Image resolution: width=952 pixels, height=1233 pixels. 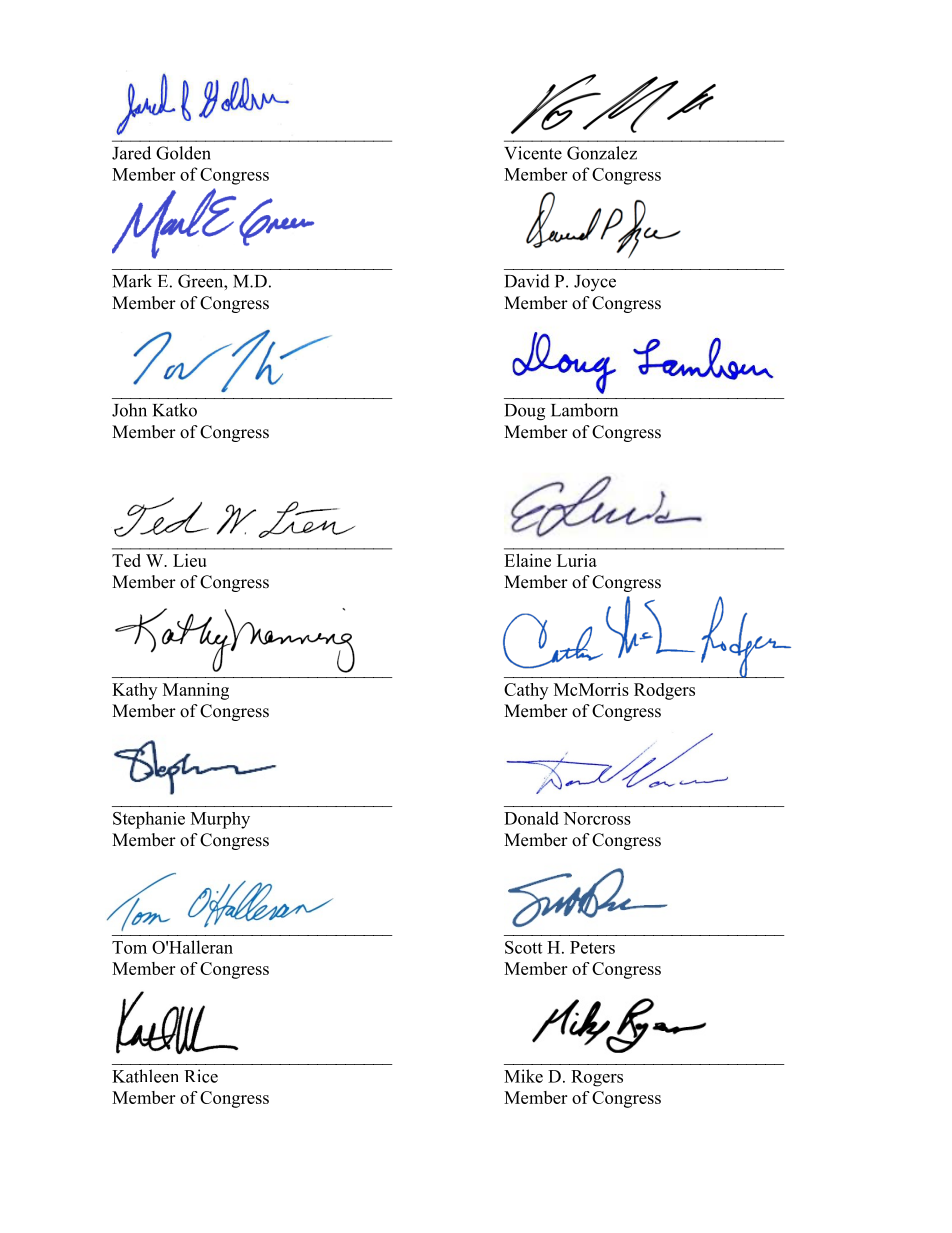 What do you see at coordinates (533, 153) in the image?
I see `Vicente` at bounding box center [533, 153].
